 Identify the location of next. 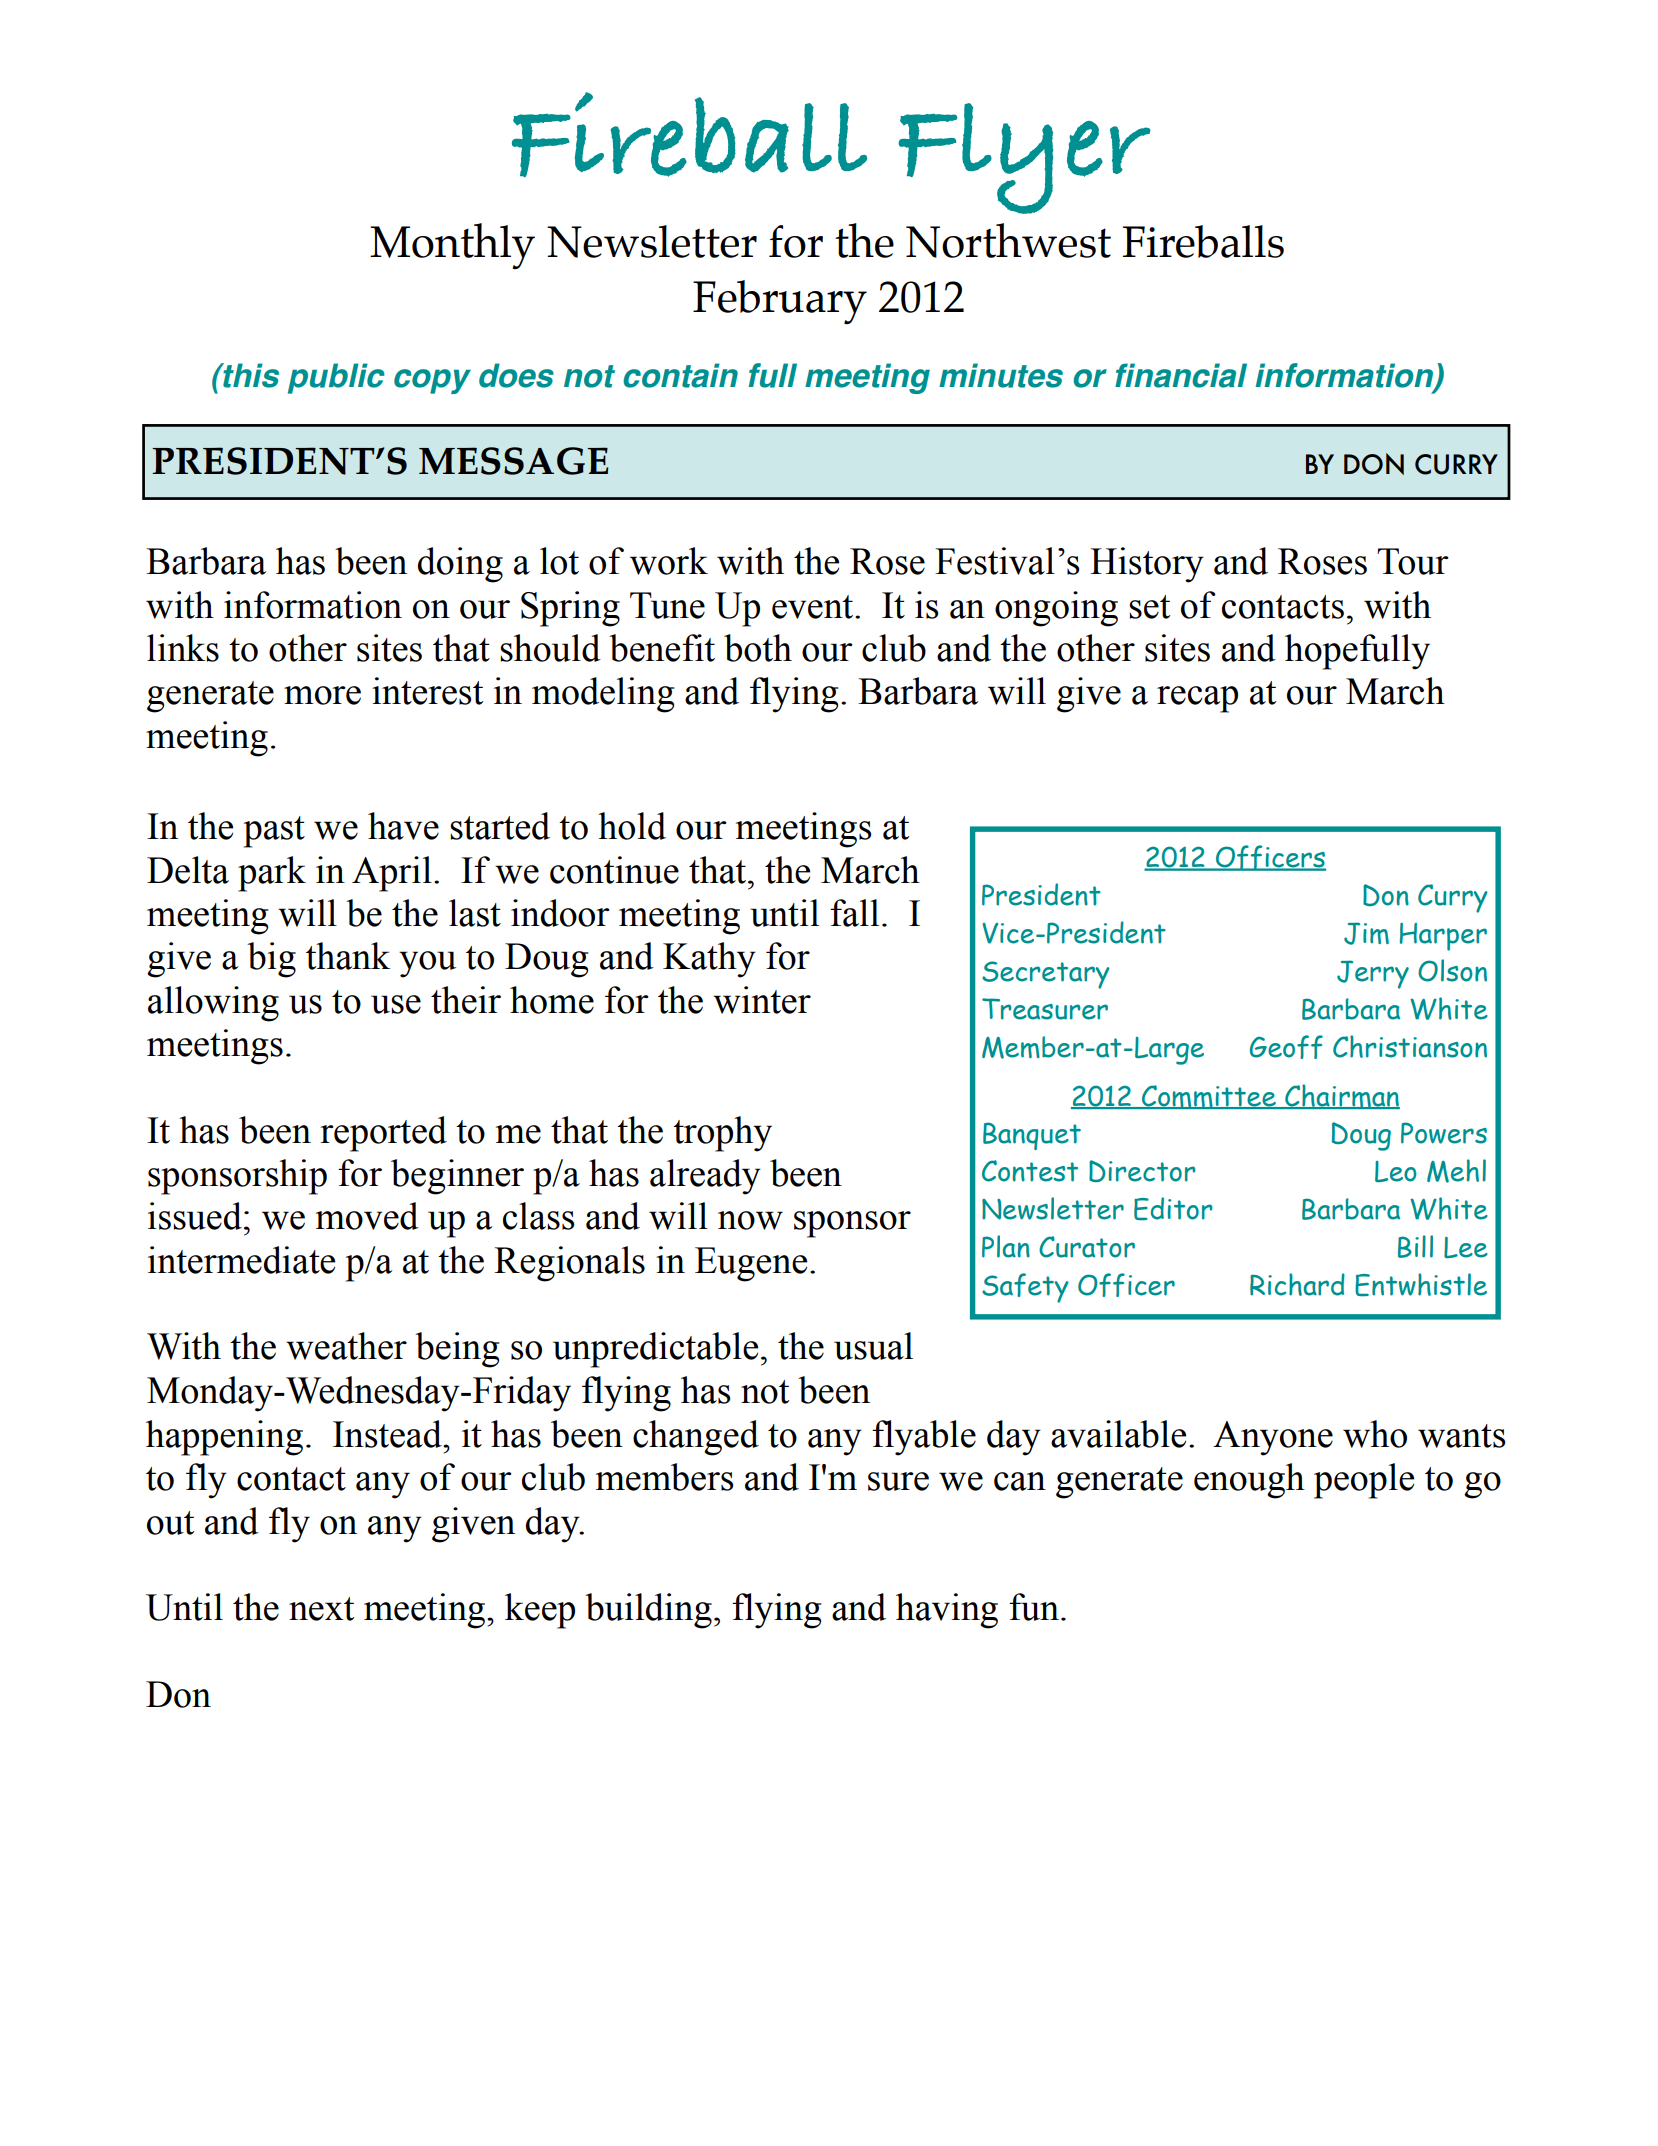
(321, 1609).
